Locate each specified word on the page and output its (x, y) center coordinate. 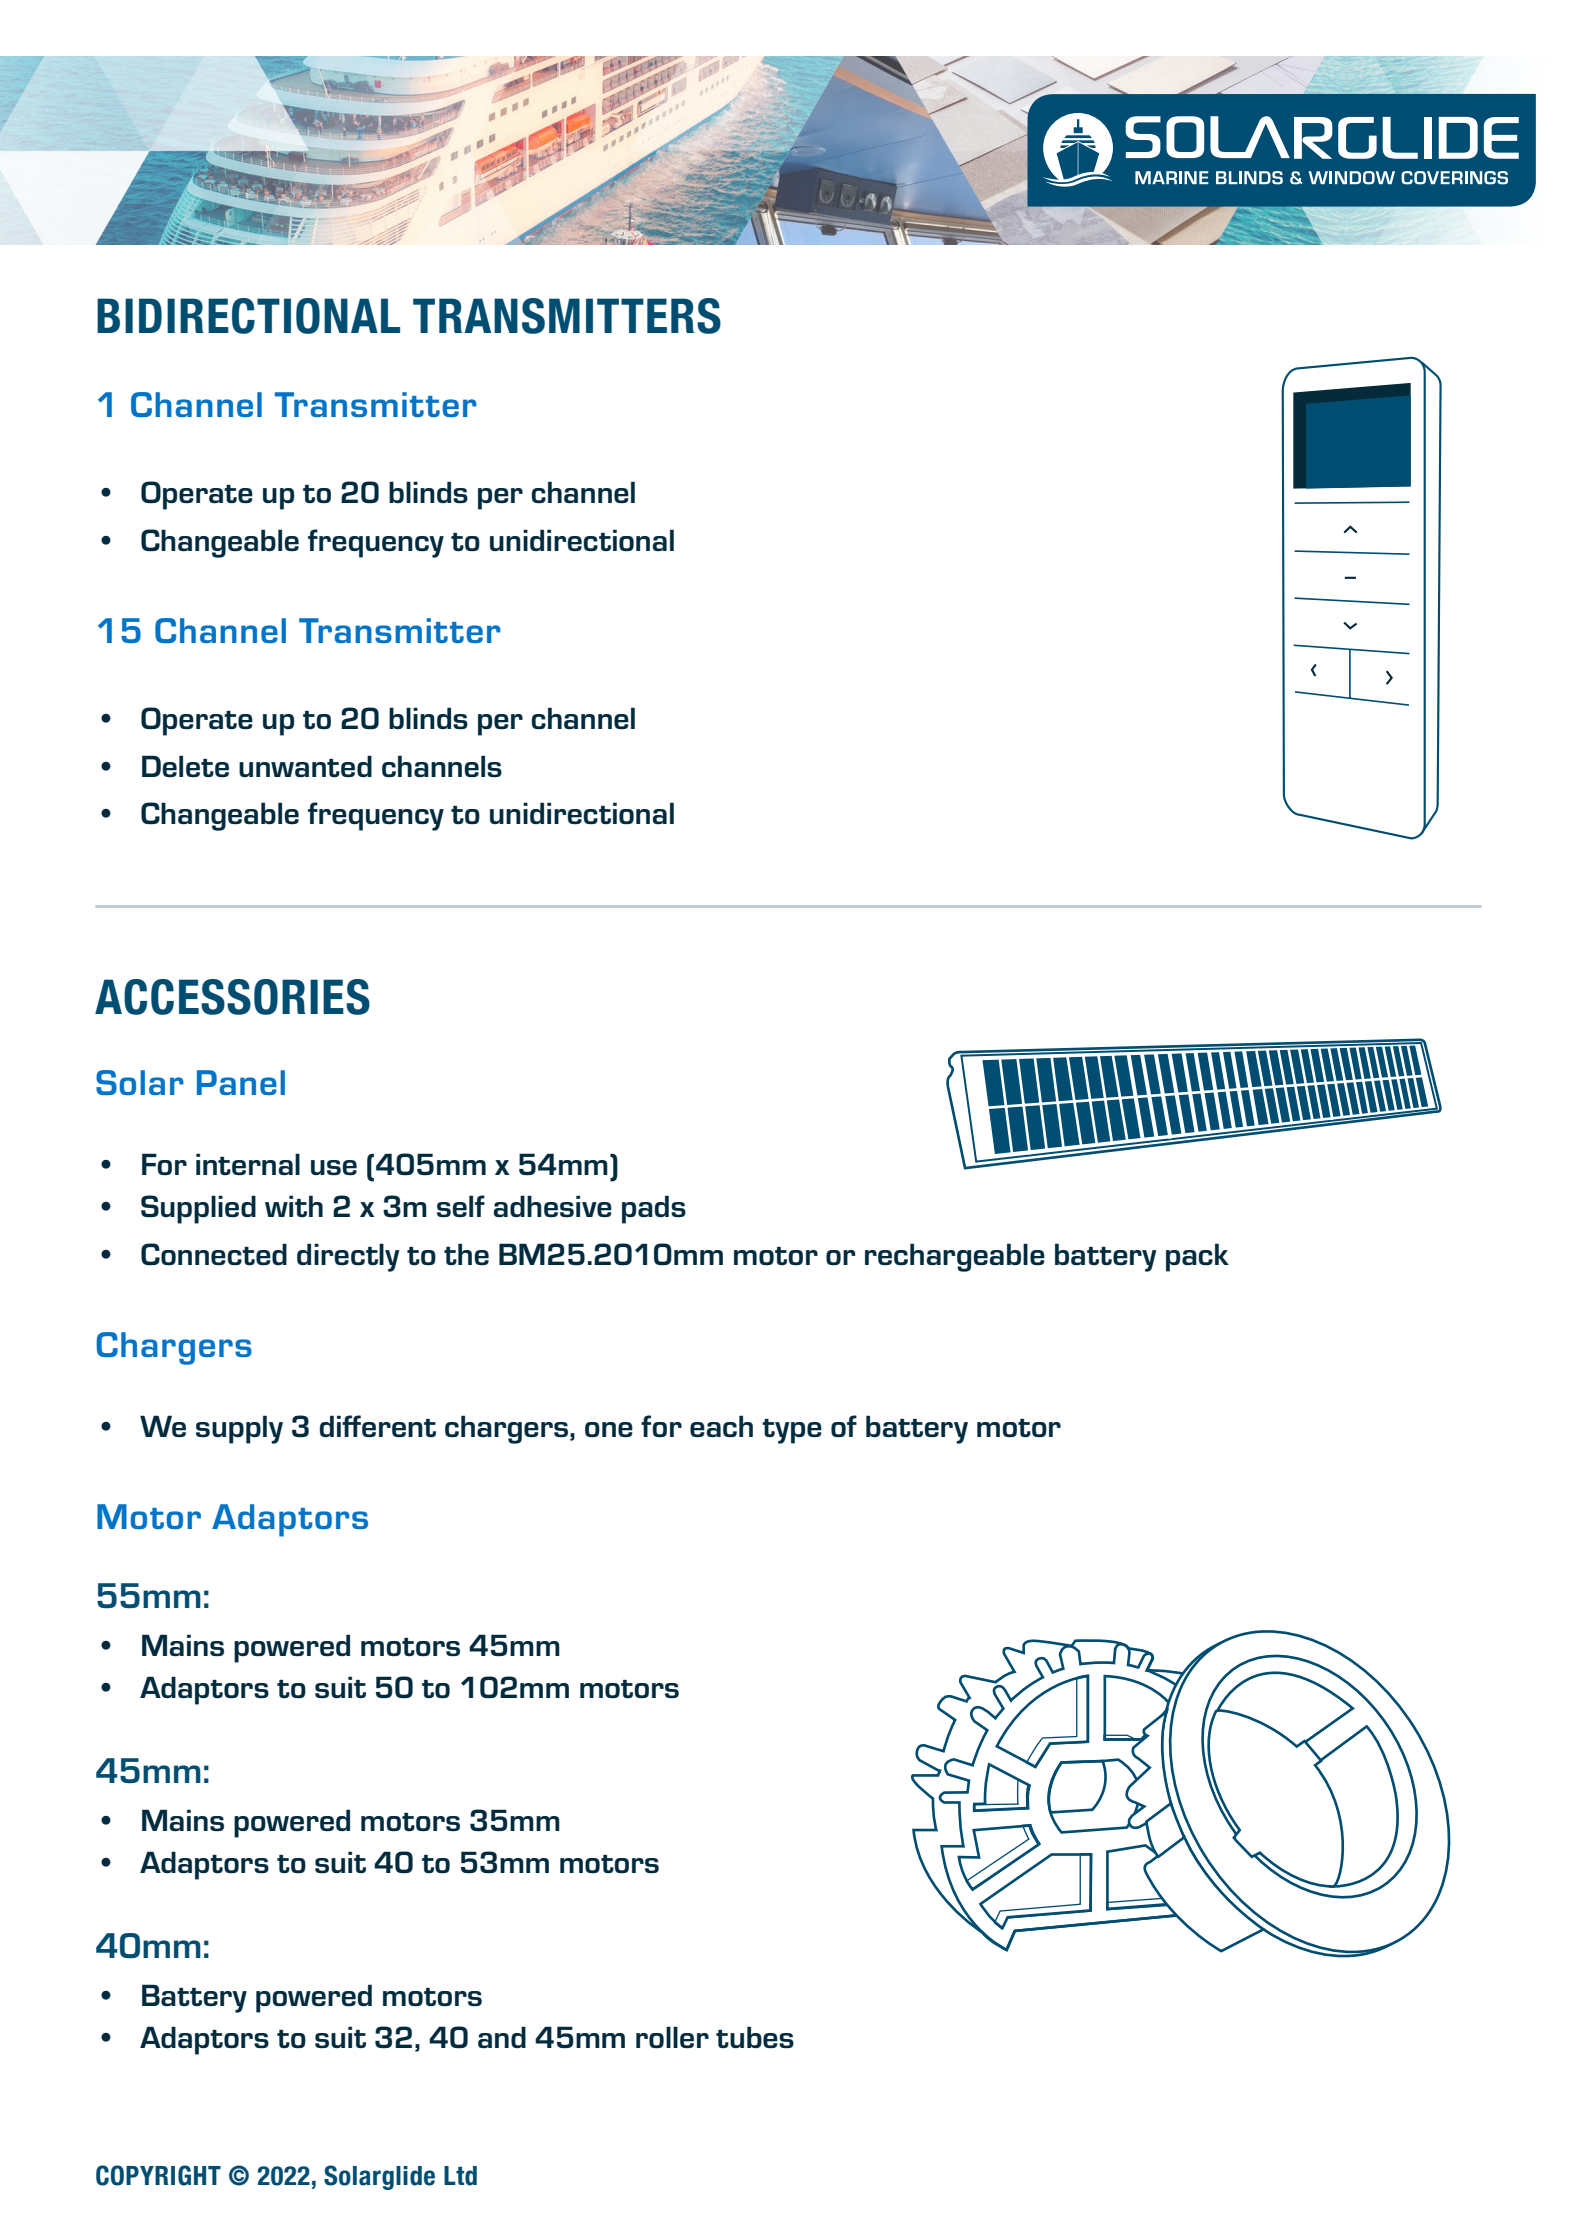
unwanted (305, 766)
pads (654, 1209)
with (294, 1206)
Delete (185, 766)
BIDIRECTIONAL (248, 316)
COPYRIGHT (158, 2175)
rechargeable (955, 1257)
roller (672, 2037)
